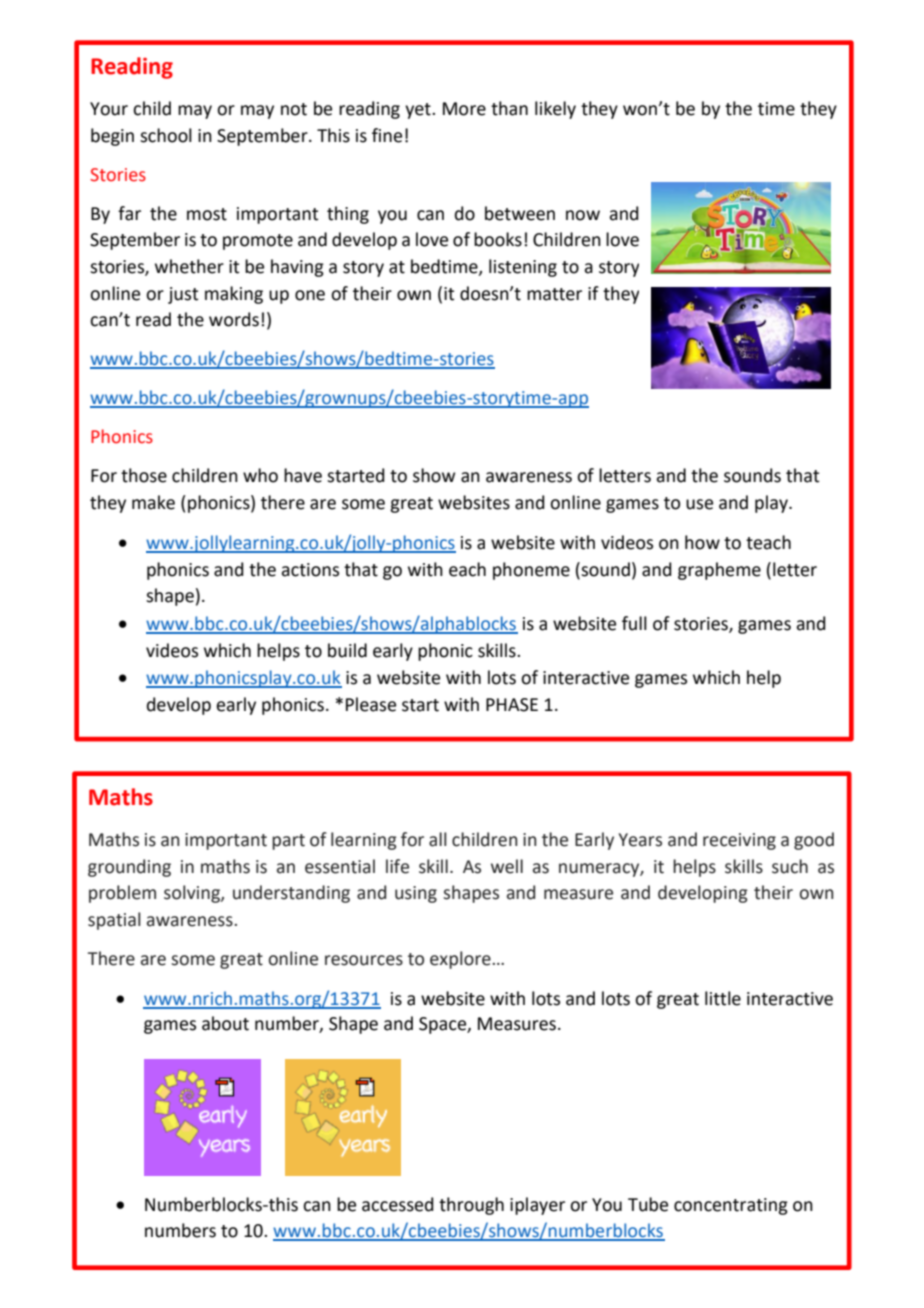 Image resolution: width=924 pixels, height=1308 pixels. Describe the element at coordinates (166, 135) in the screenshot. I see `school` at that location.
